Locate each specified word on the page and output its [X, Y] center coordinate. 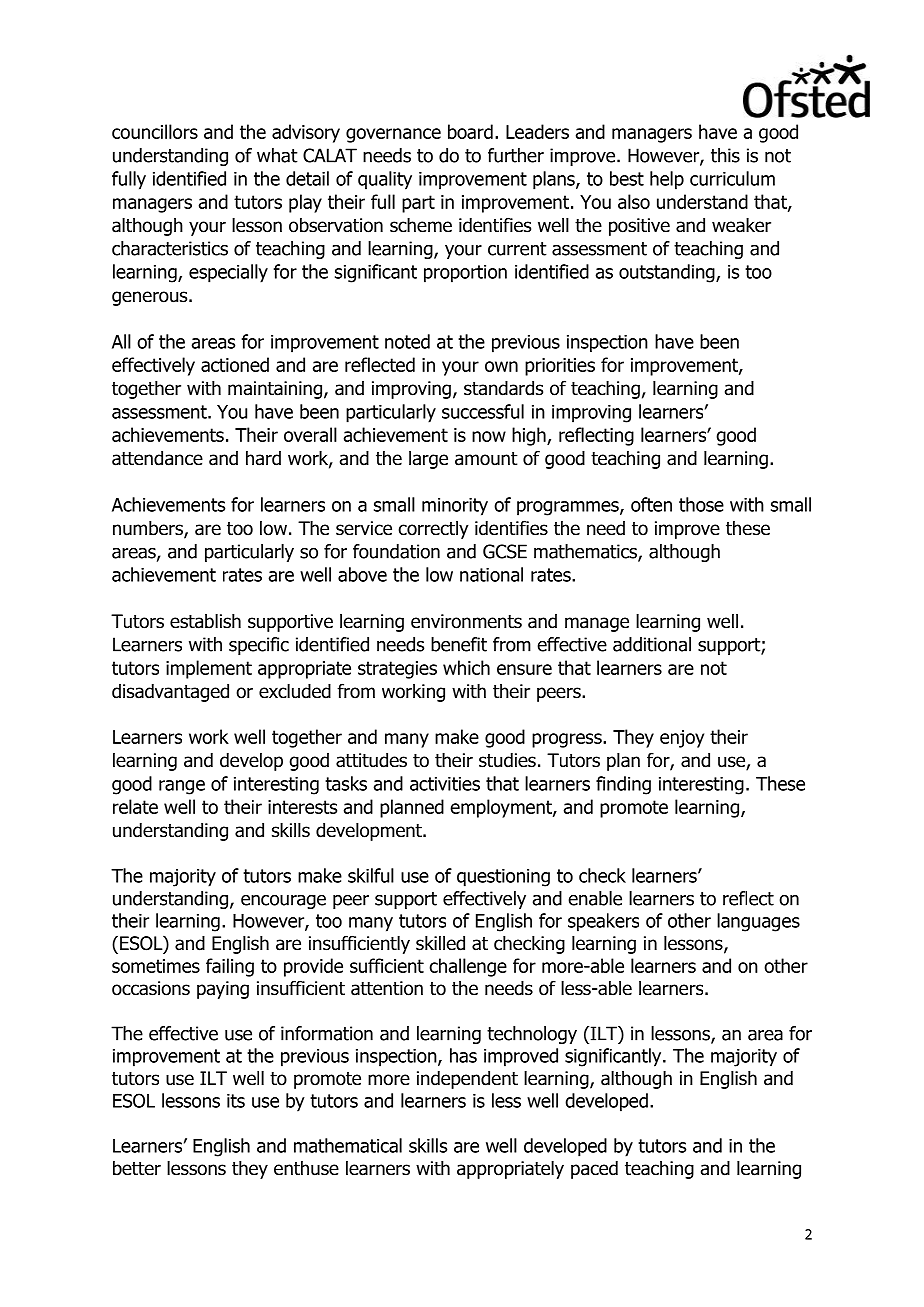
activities [445, 784]
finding [623, 785]
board [470, 131]
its [236, 1101]
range [182, 787]
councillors [155, 131]
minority [455, 507]
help [667, 180]
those [701, 504]
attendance [157, 458]
